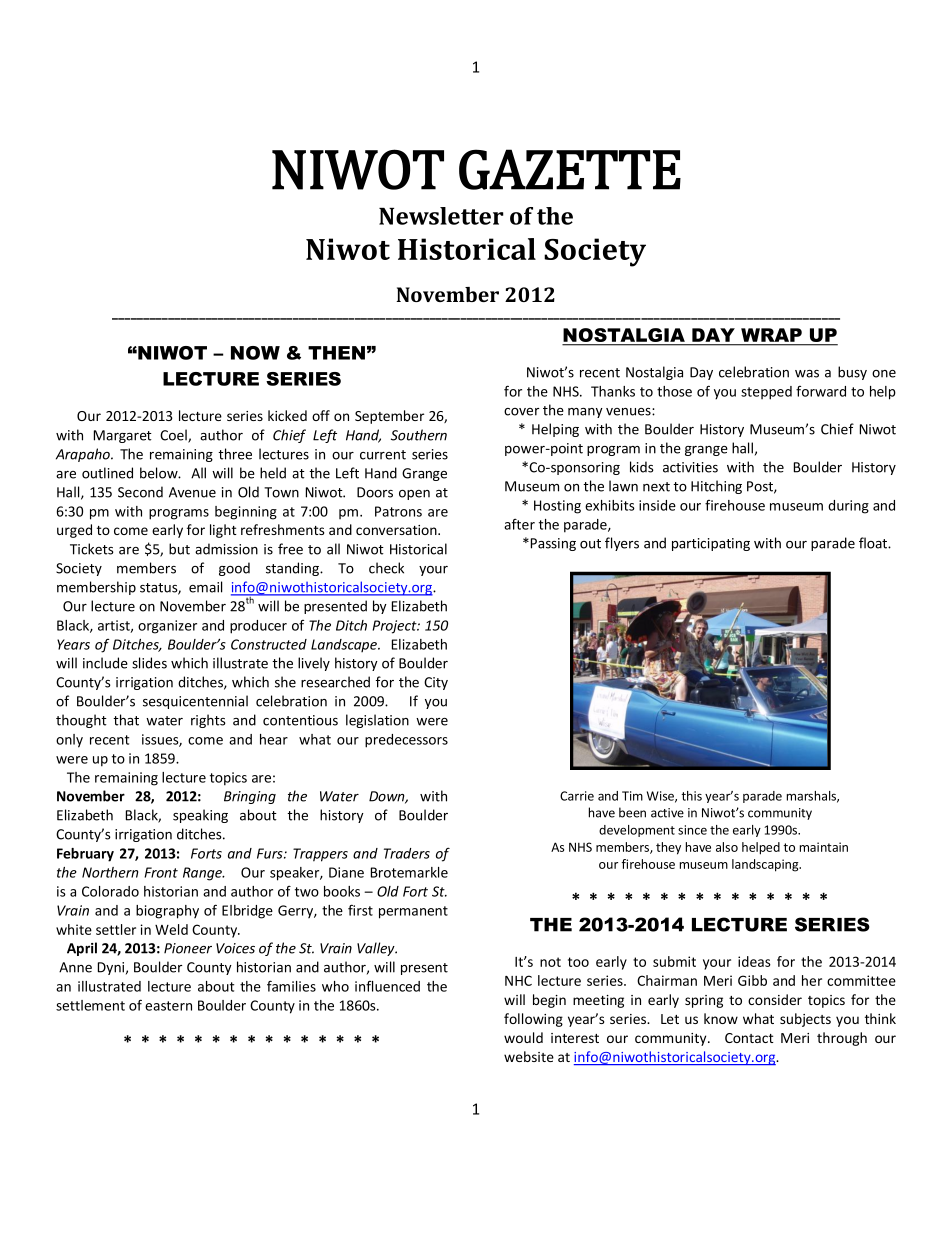  Describe the element at coordinates (168, 1006) in the page. I see `eastern` at that location.
